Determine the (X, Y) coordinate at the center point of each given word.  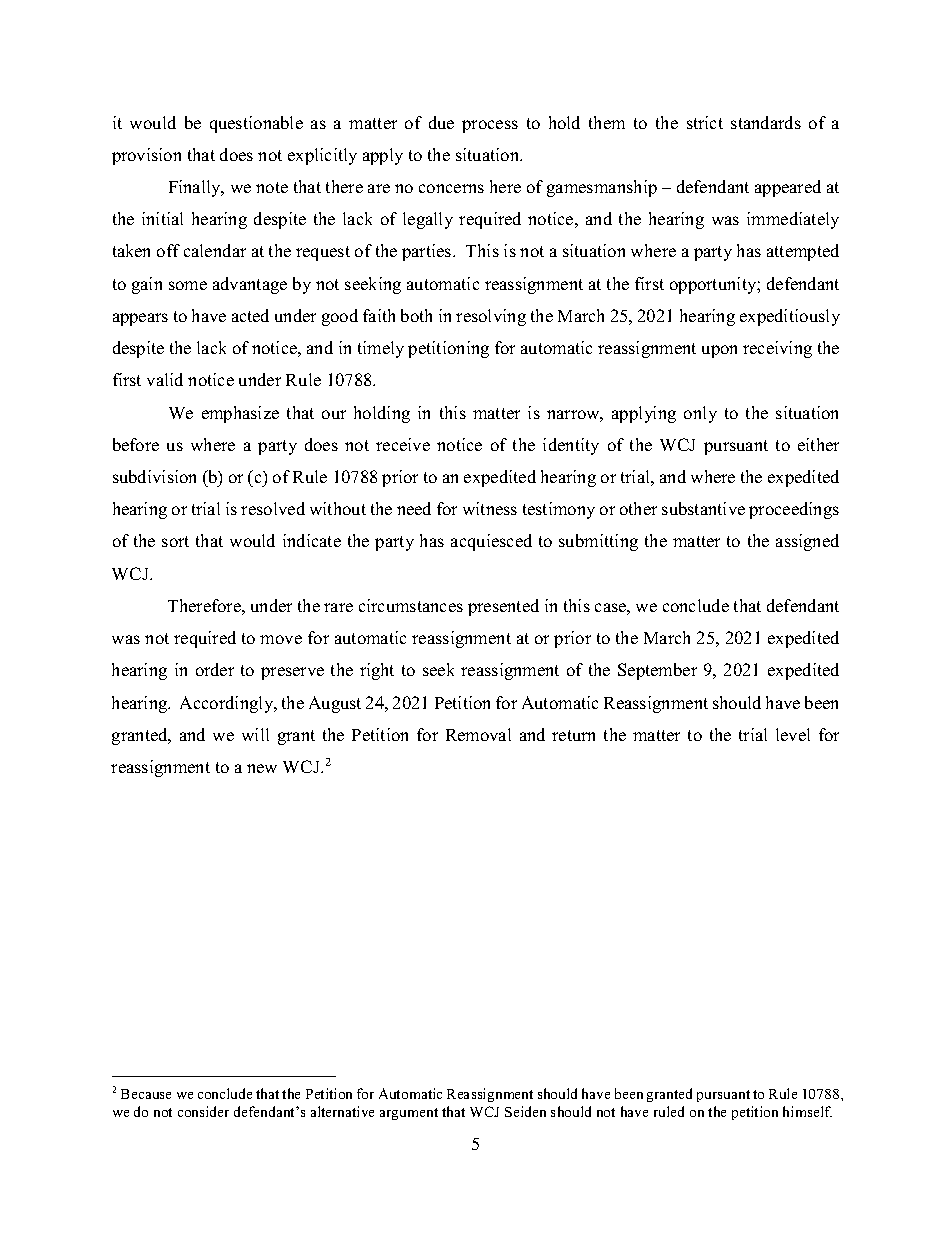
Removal (478, 734)
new (262, 768)
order (215, 669)
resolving (491, 317)
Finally (196, 188)
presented (503, 607)
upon (719, 351)
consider (203, 1111)
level (793, 734)
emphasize (240, 414)
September (657, 671)
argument (409, 1114)
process (490, 126)
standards (766, 122)
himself (807, 1111)
